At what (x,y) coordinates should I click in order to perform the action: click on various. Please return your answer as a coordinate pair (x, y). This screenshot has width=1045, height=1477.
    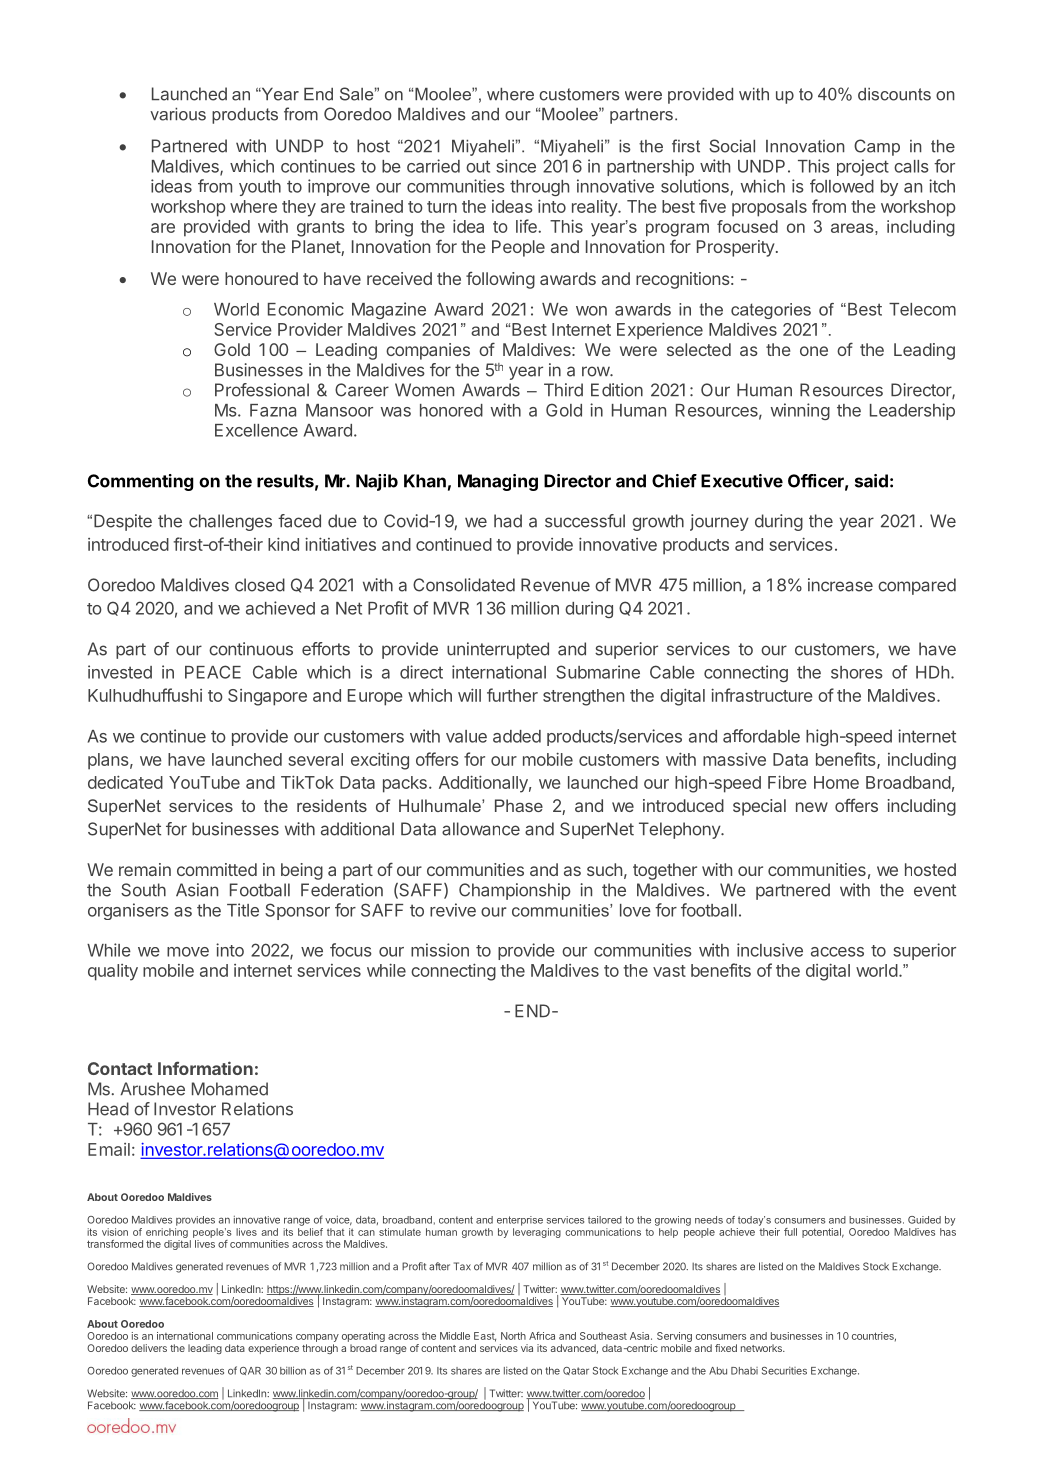
    Looking at the image, I should click on (178, 114).
